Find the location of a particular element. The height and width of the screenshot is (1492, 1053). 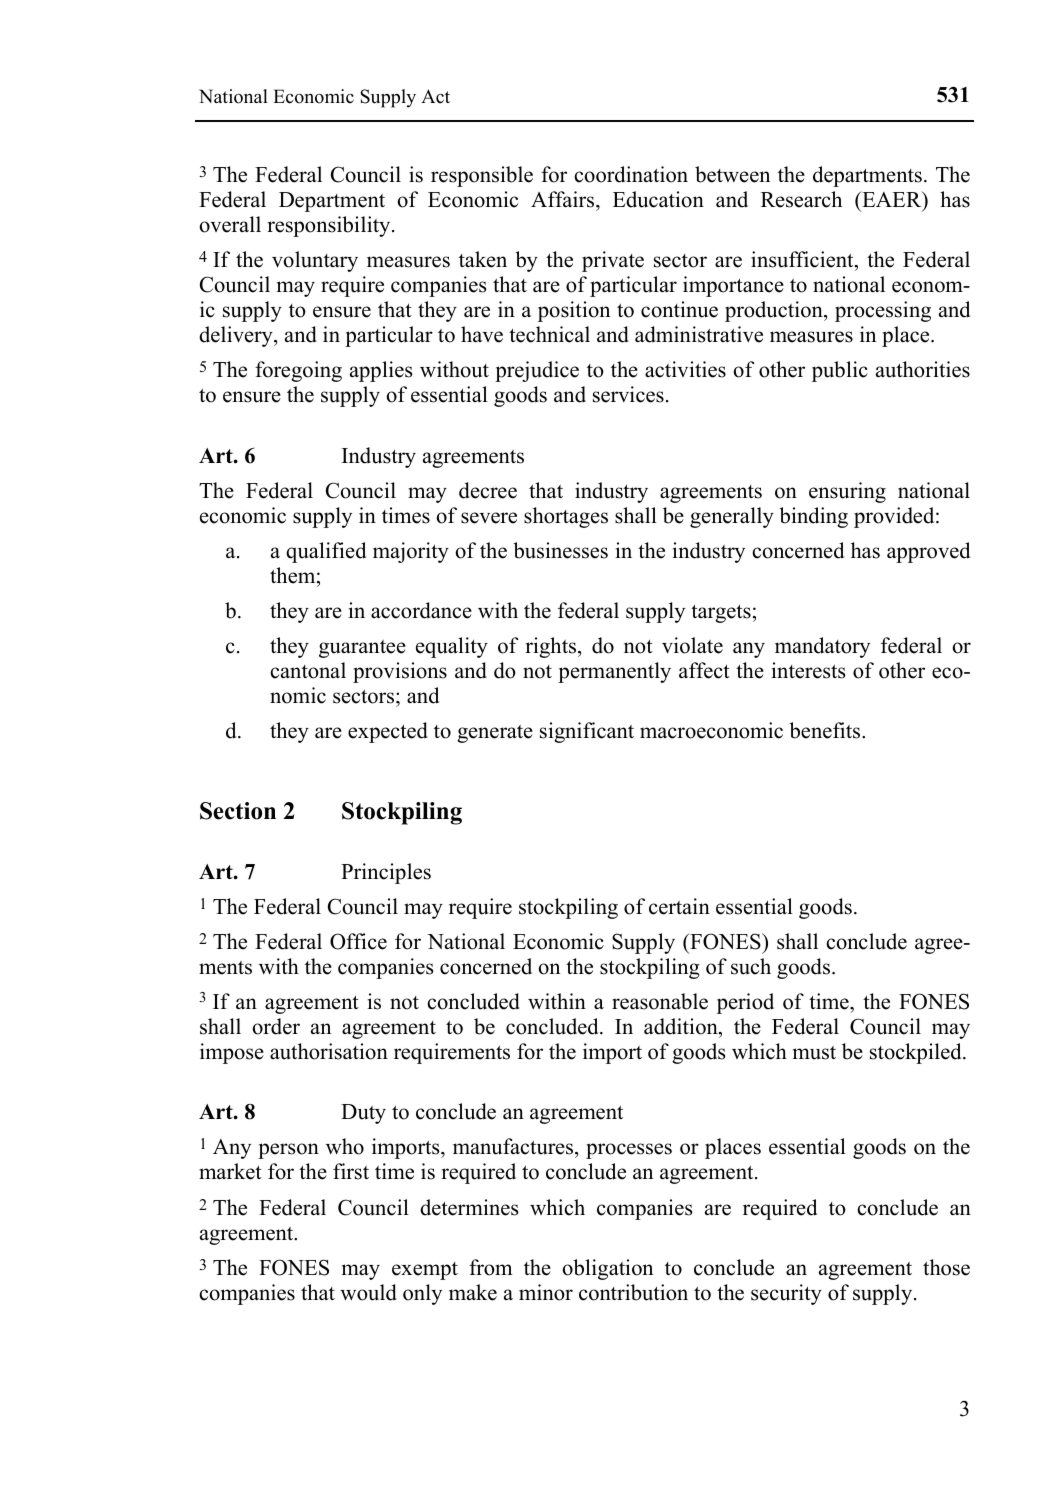

Research is located at coordinates (801, 199).
